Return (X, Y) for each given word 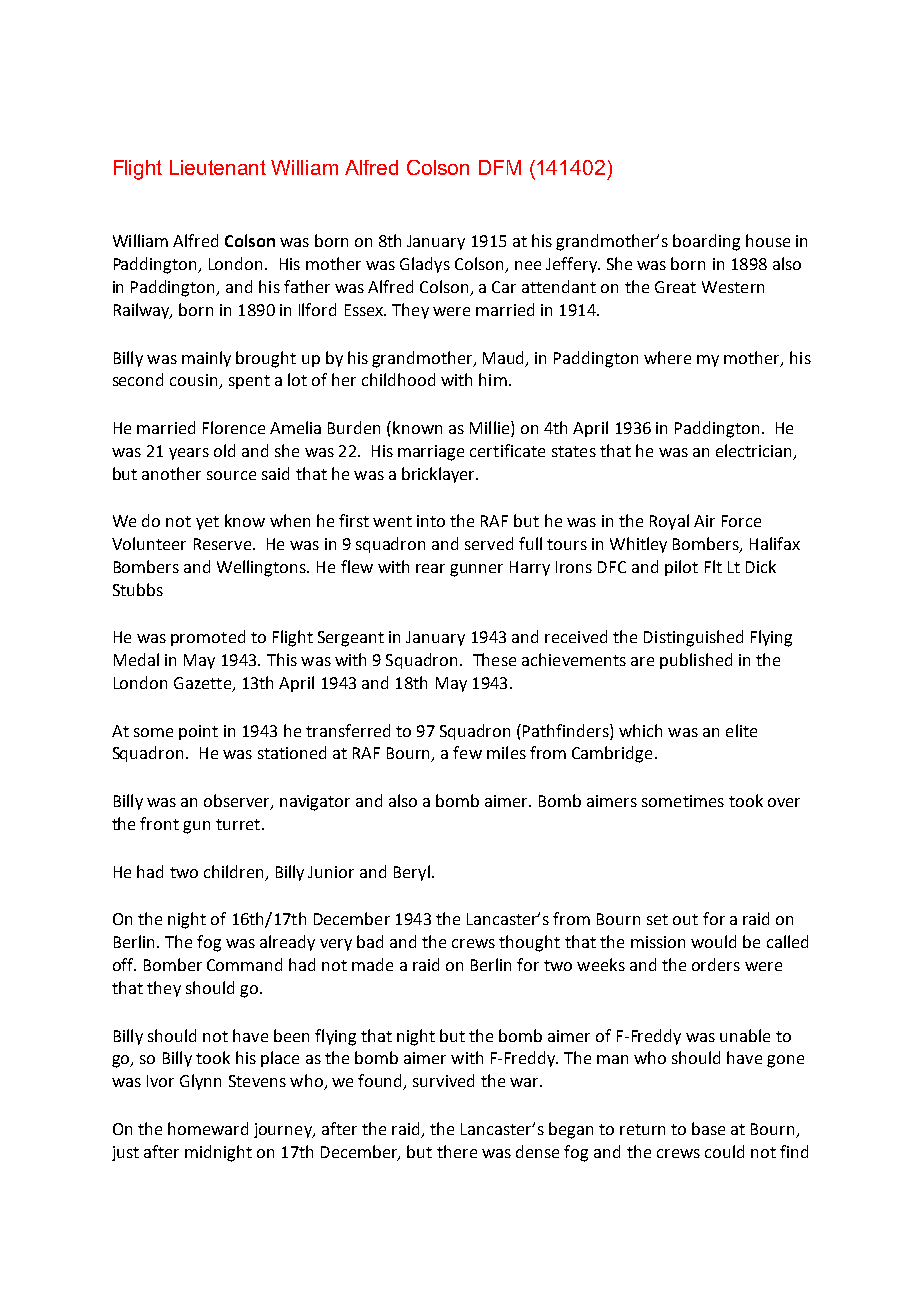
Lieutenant (218, 167)
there (457, 1151)
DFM (500, 167)
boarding (706, 242)
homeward (208, 1128)
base (708, 1128)
